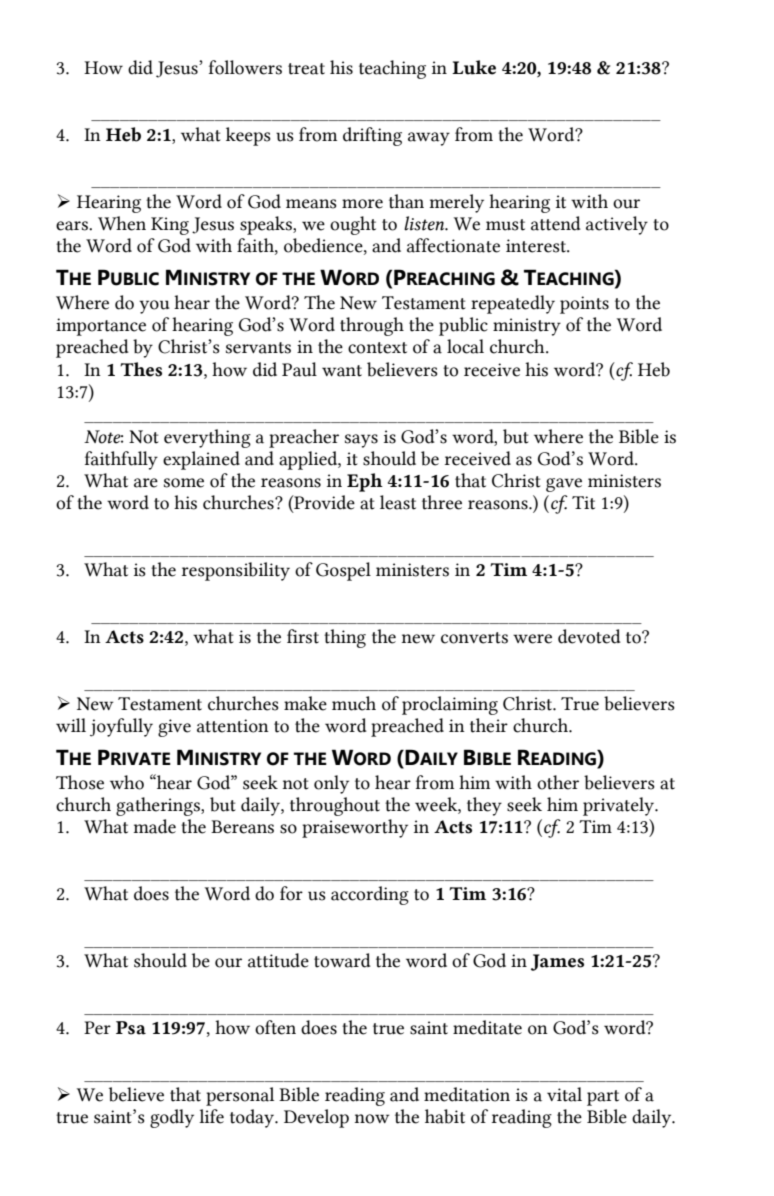 The width and height of the document is (774, 1196). Describe the element at coordinates (532, 639) in the document. I see `were` at that location.
